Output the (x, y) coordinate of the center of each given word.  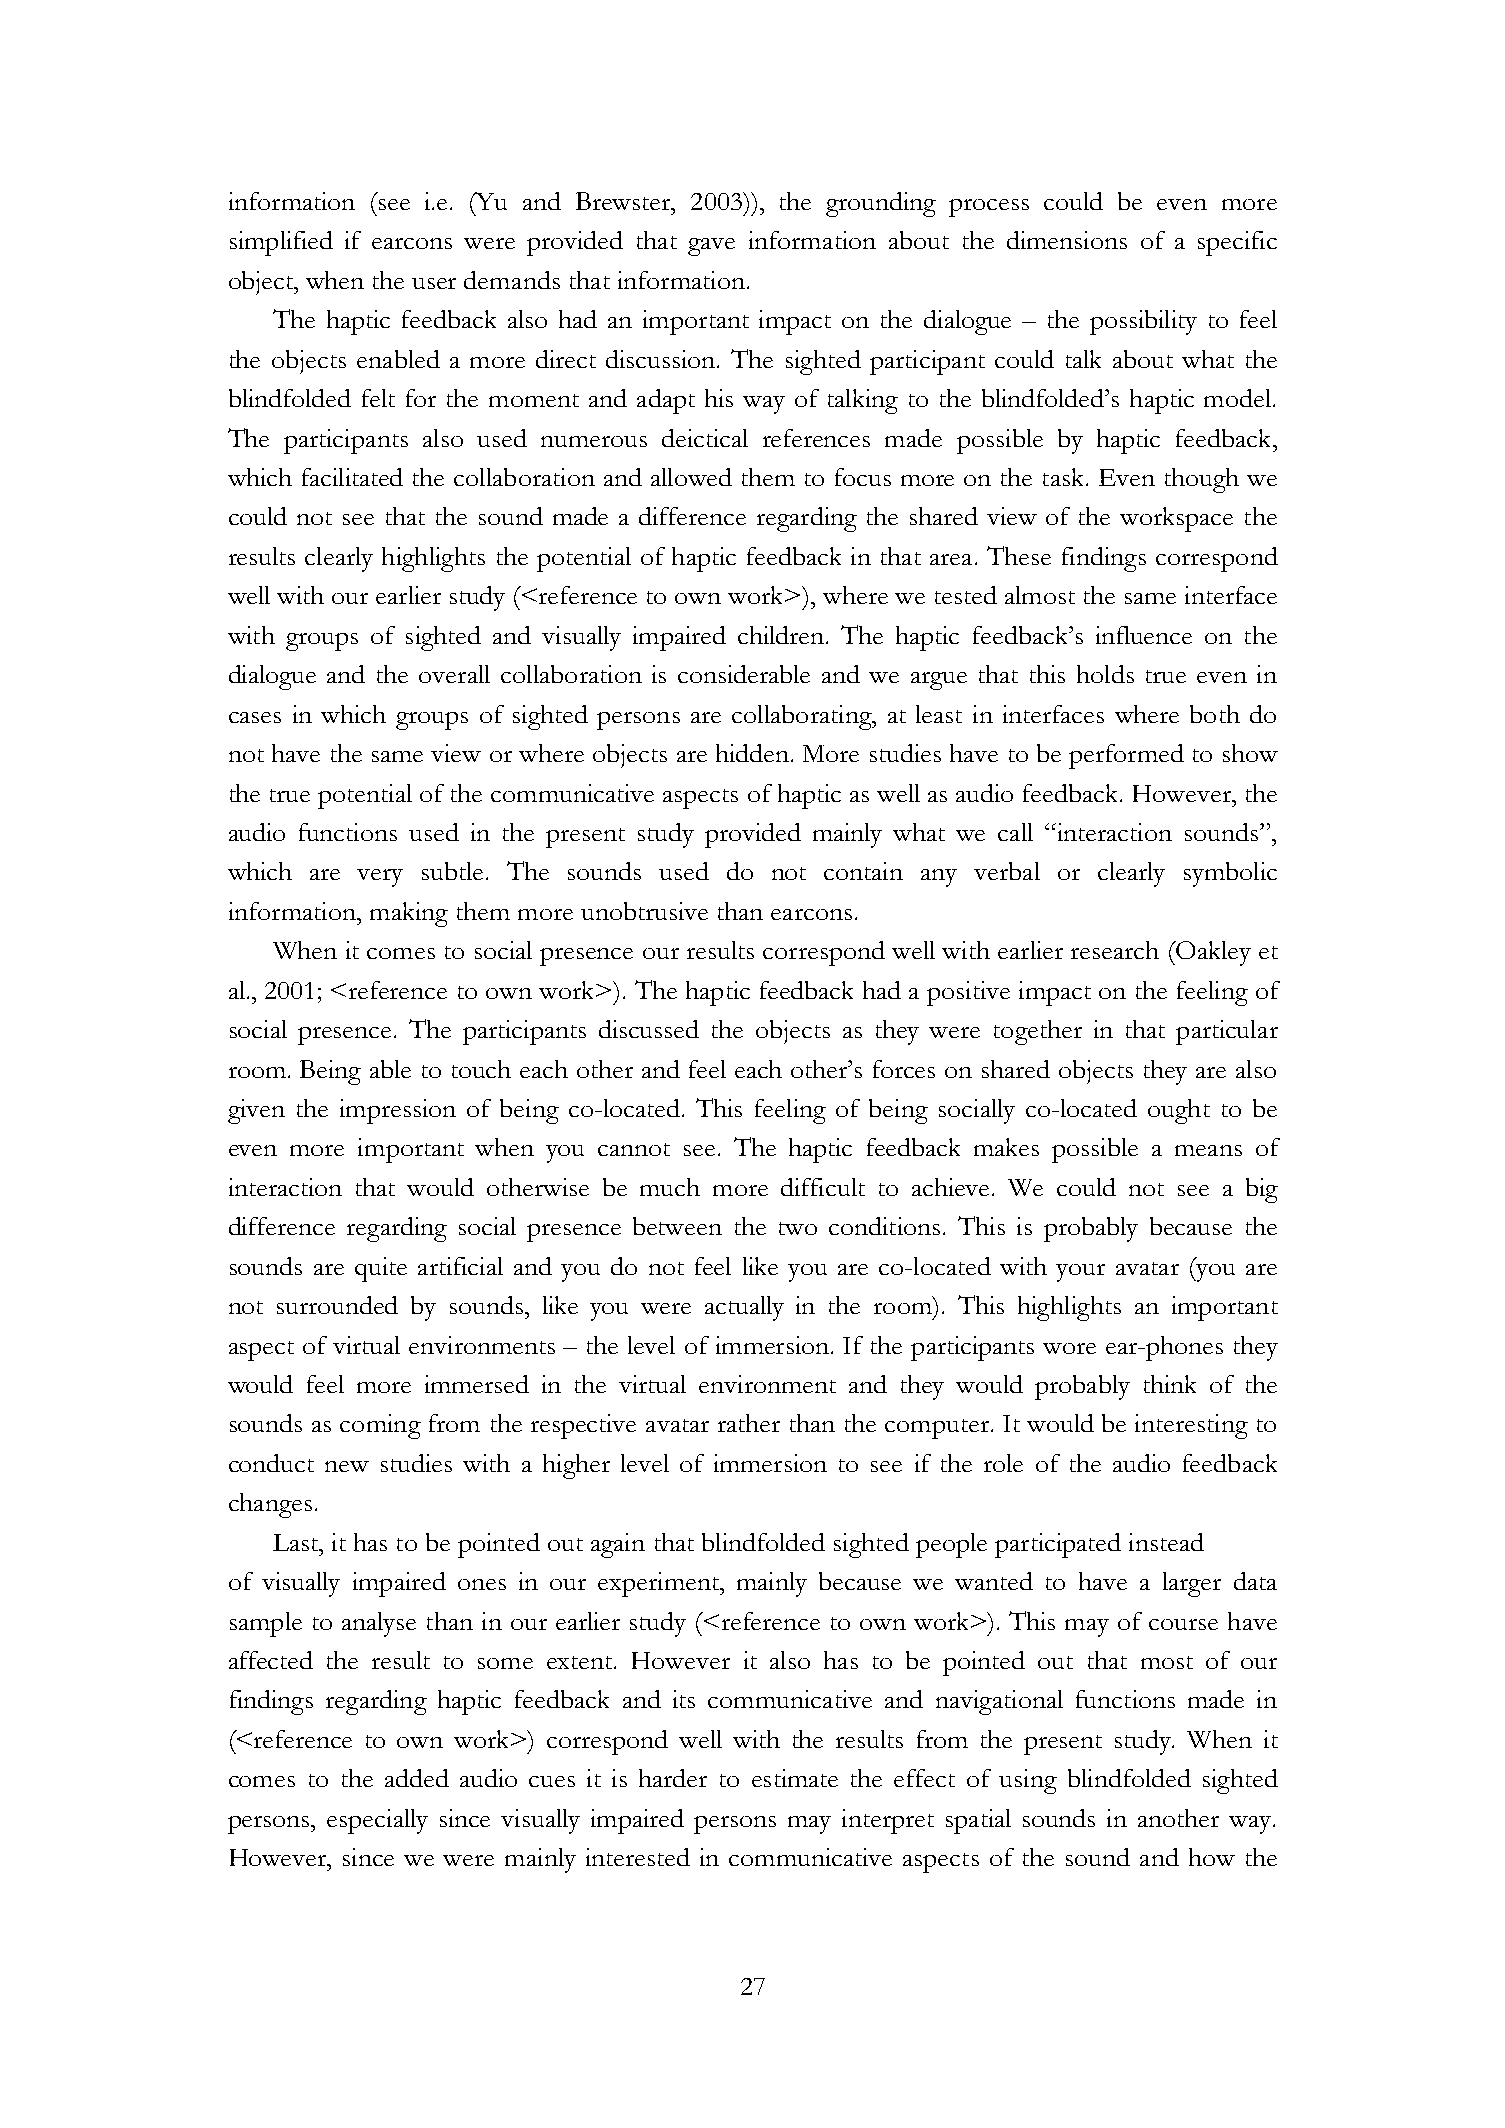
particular (1227, 1032)
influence (1144, 635)
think (1170, 1384)
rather (749, 1423)
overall (454, 674)
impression (398, 1111)
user (434, 283)
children (782, 635)
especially (377, 1821)
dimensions (1067, 240)
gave (711, 247)
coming (380, 1426)
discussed (649, 1029)
